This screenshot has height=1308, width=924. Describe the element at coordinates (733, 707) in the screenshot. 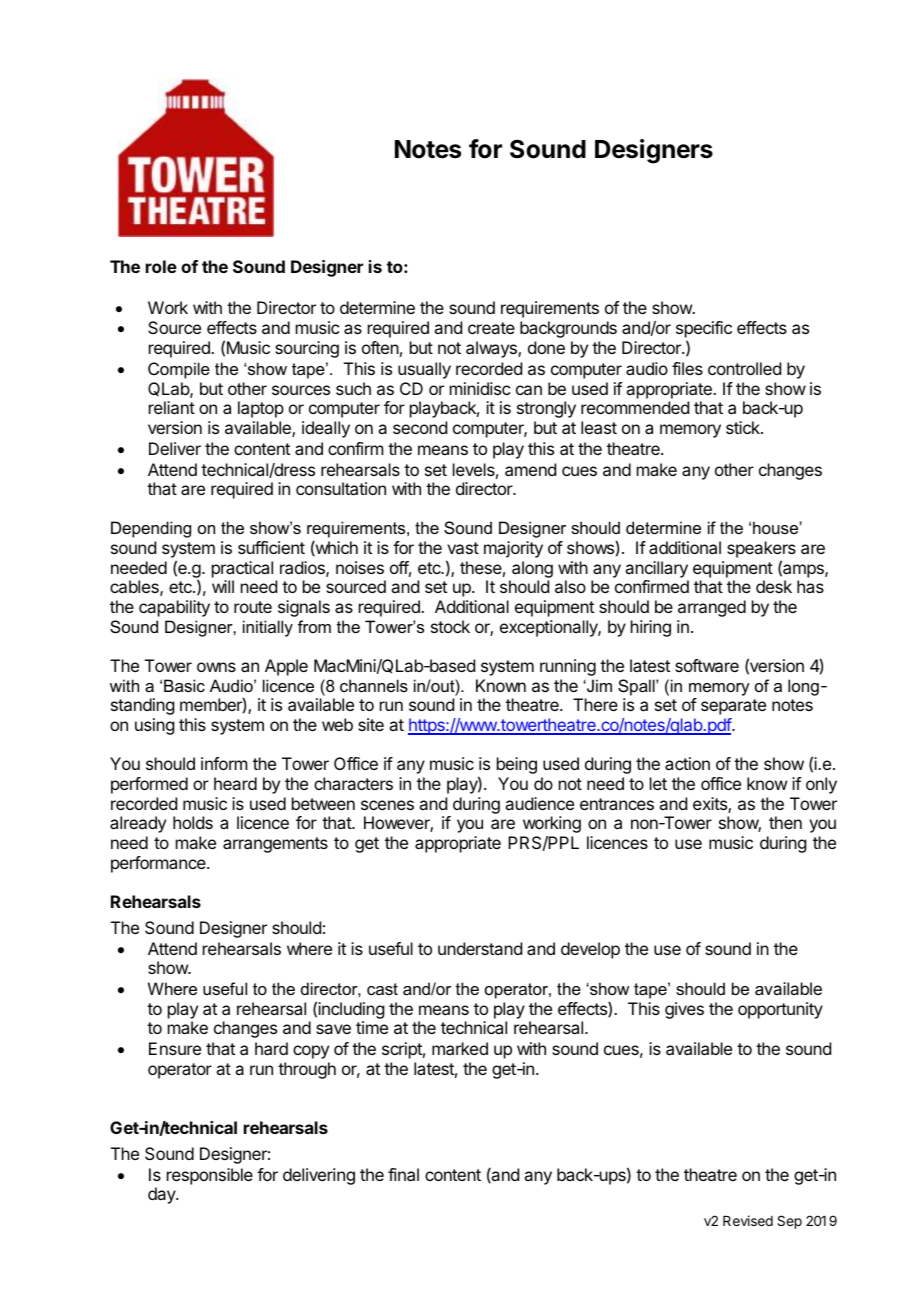

I see `separate` at that location.
